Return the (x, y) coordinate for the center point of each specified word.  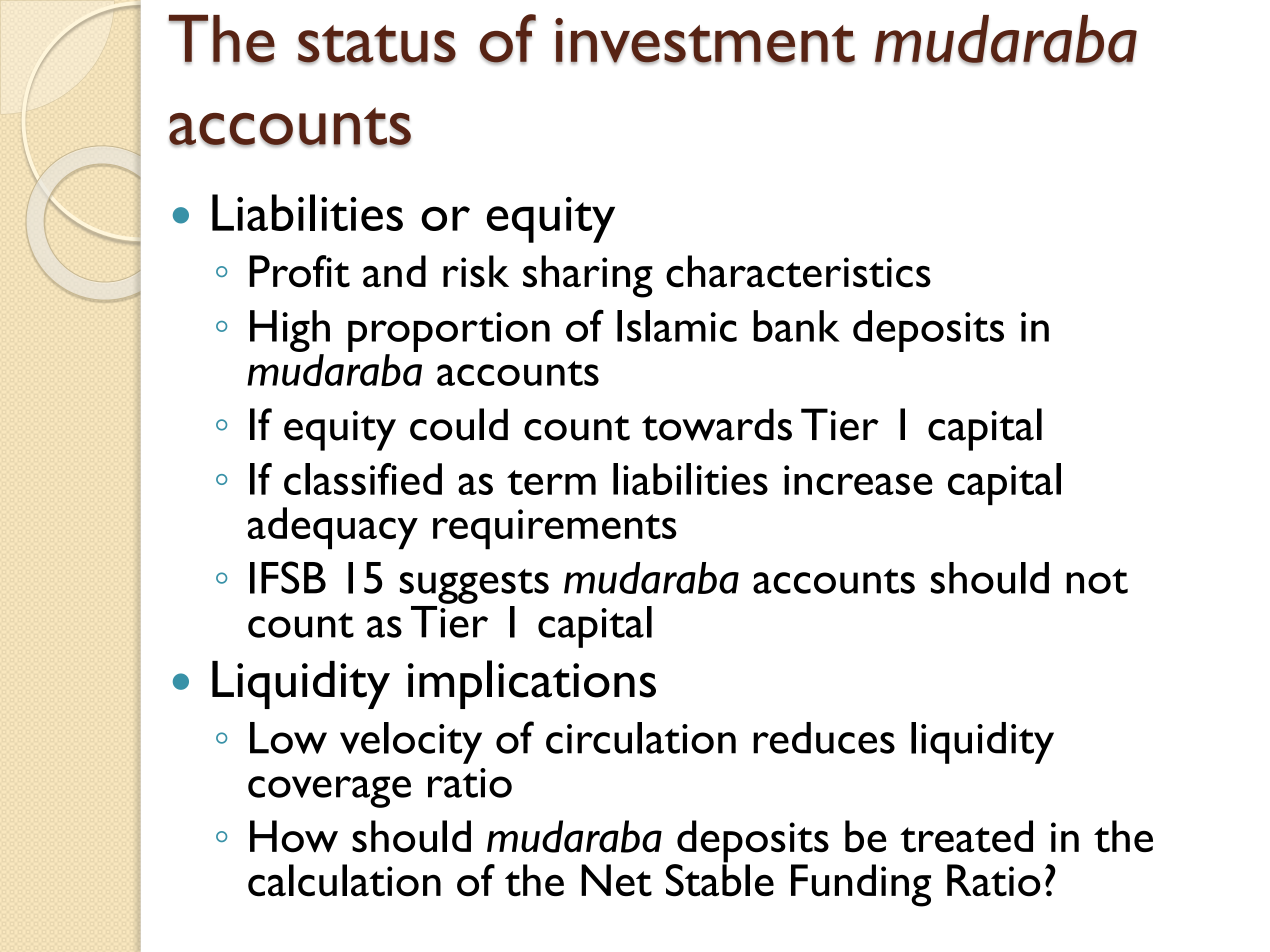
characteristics (798, 271)
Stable (720, 879)
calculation (344, 880)
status (377, 44)
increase (858, 480)
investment (705, 41)
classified (363, 479)
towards (717, 424)
